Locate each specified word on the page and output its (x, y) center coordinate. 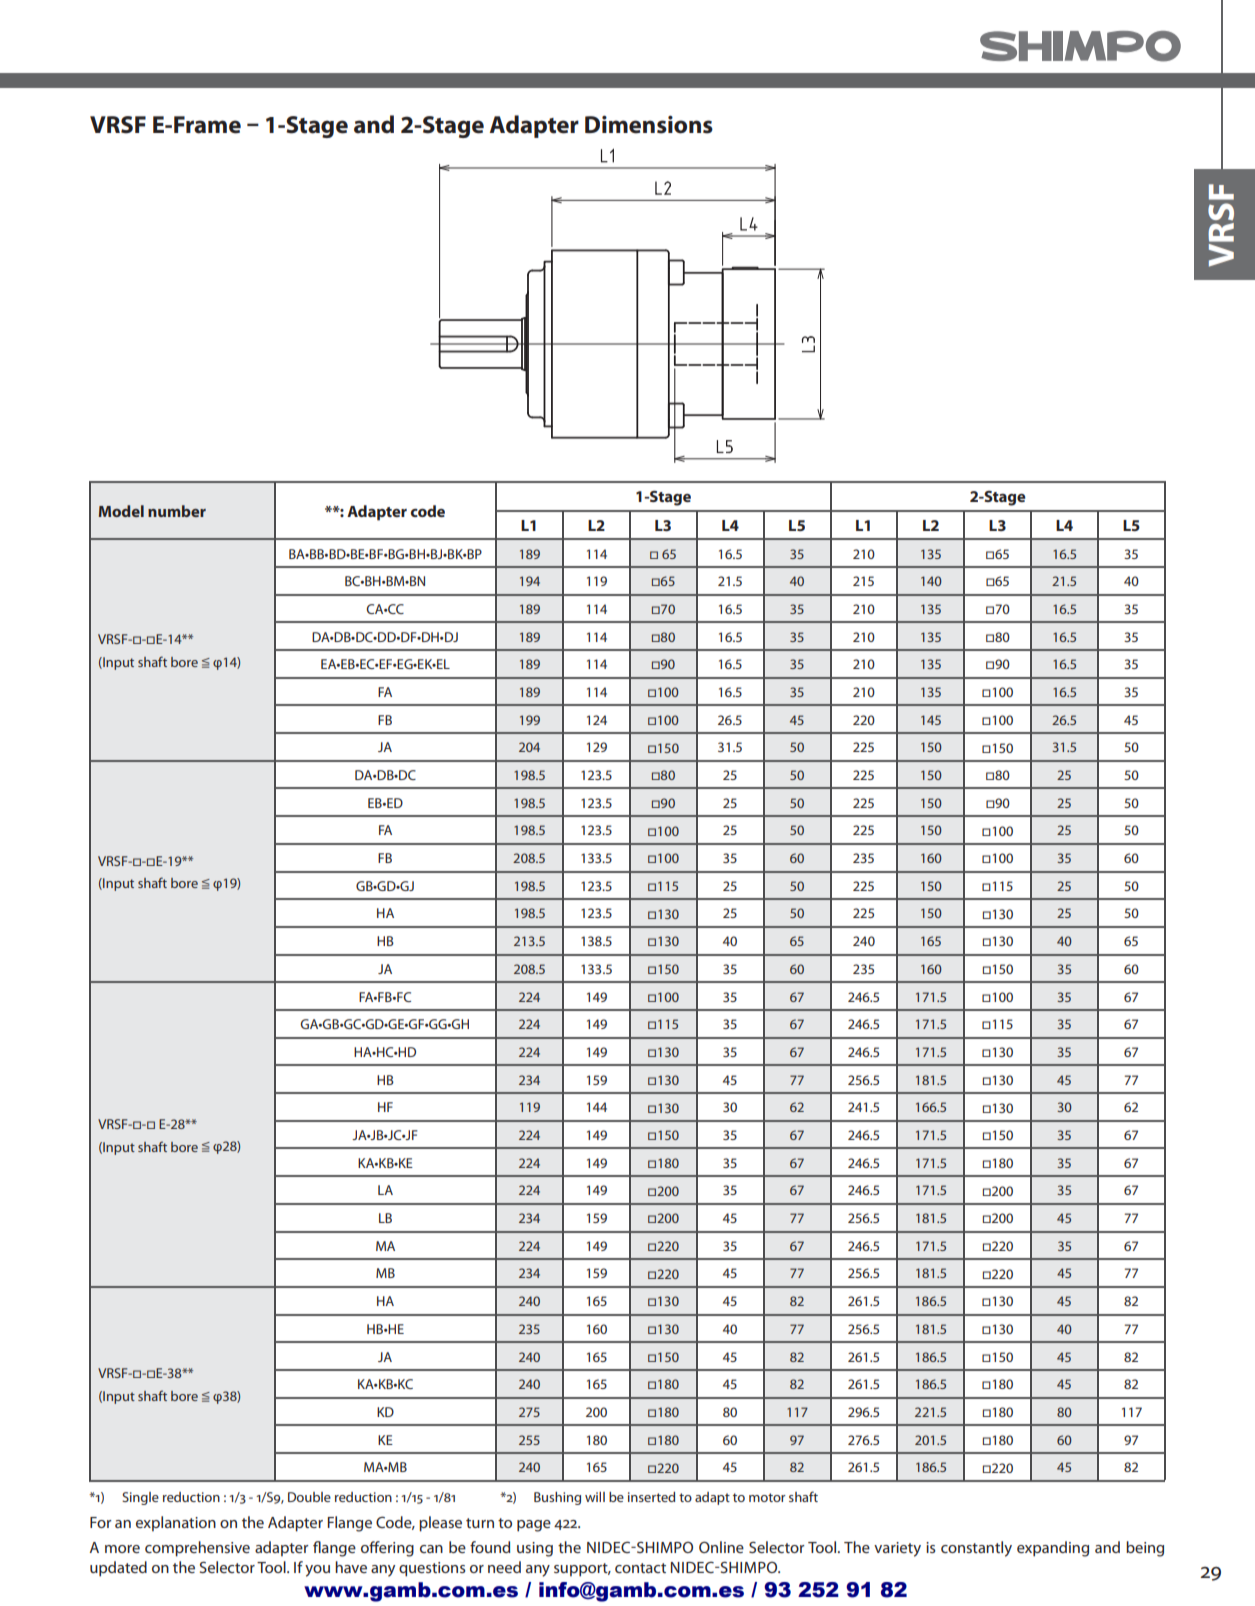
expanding (1053, 1549)
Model (121, 511)
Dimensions (649, 125)
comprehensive (197, 1549)
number (177, 511)
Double (309, 1497)
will (595, 1497)
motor (767, 1497)
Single (140, 1498)
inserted (651, 1497)
